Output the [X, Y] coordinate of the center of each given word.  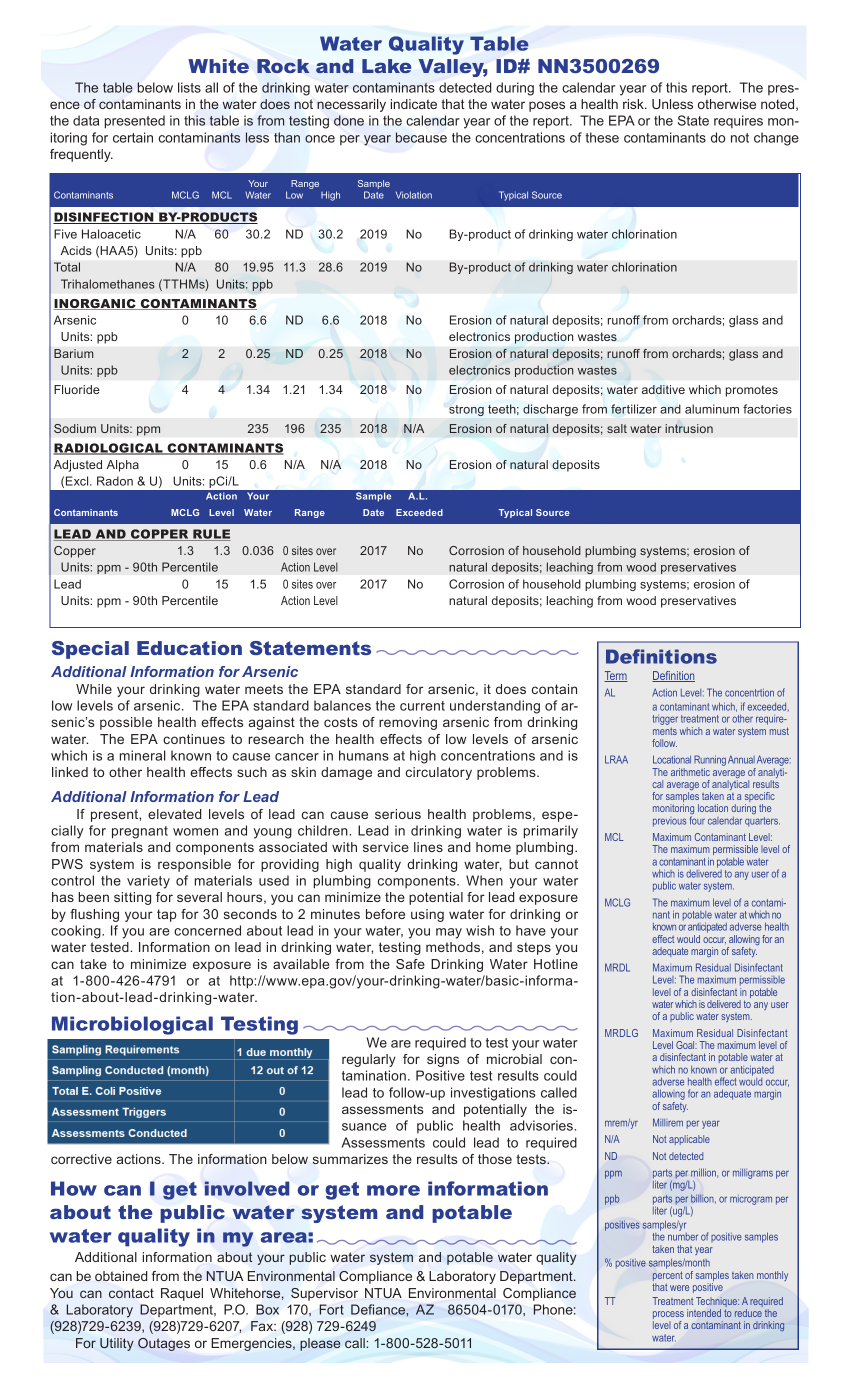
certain [133, 137]
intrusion [689, 428]
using [427, 915]
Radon [115, 481]
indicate [414, 104]
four [697, 820]
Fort [331, 1309]
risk [634, 104]
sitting [132, 898]
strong [466, 410]
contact [131, 1293]
